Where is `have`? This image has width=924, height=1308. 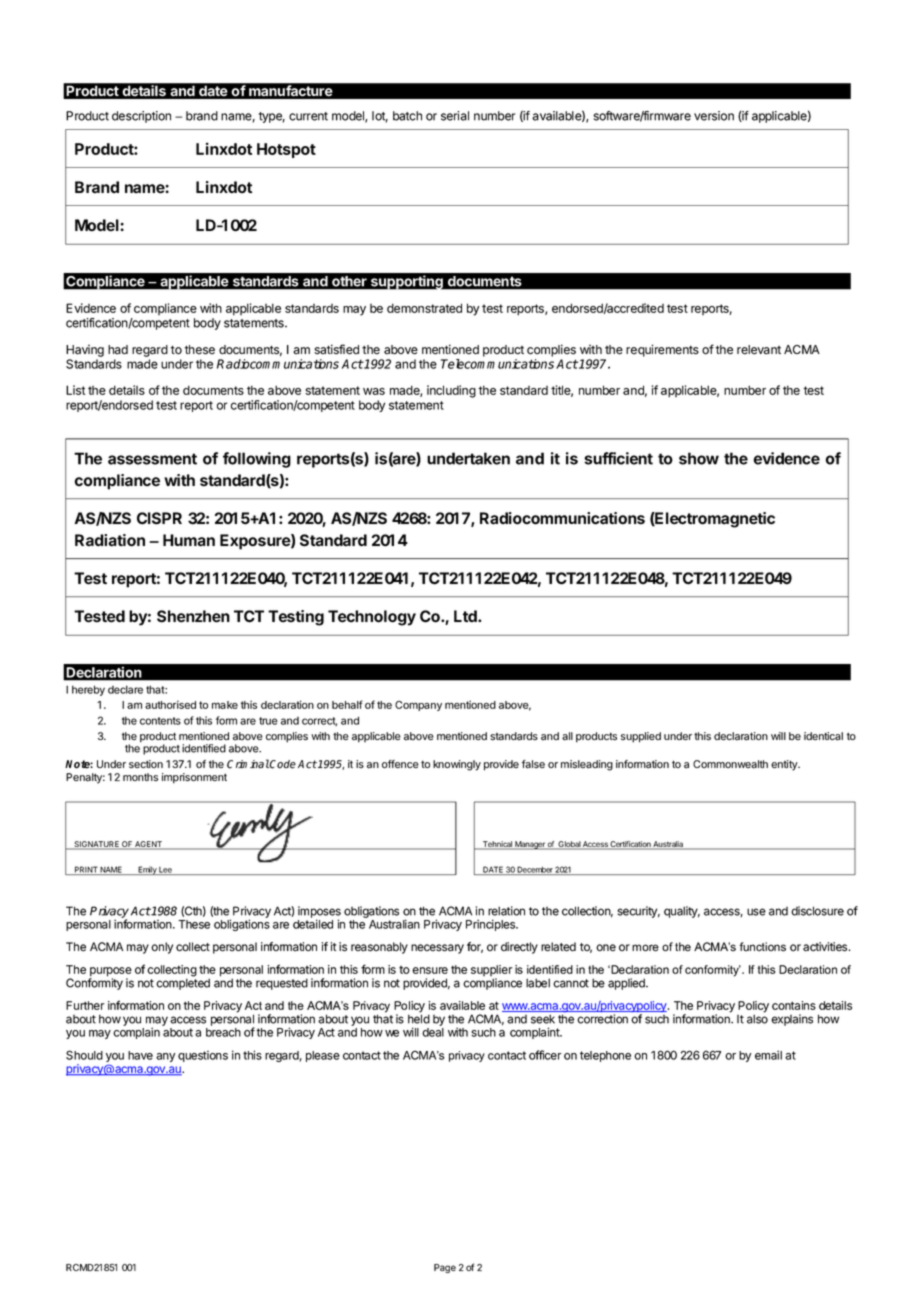 have is located at coordinates (140, 1055).
